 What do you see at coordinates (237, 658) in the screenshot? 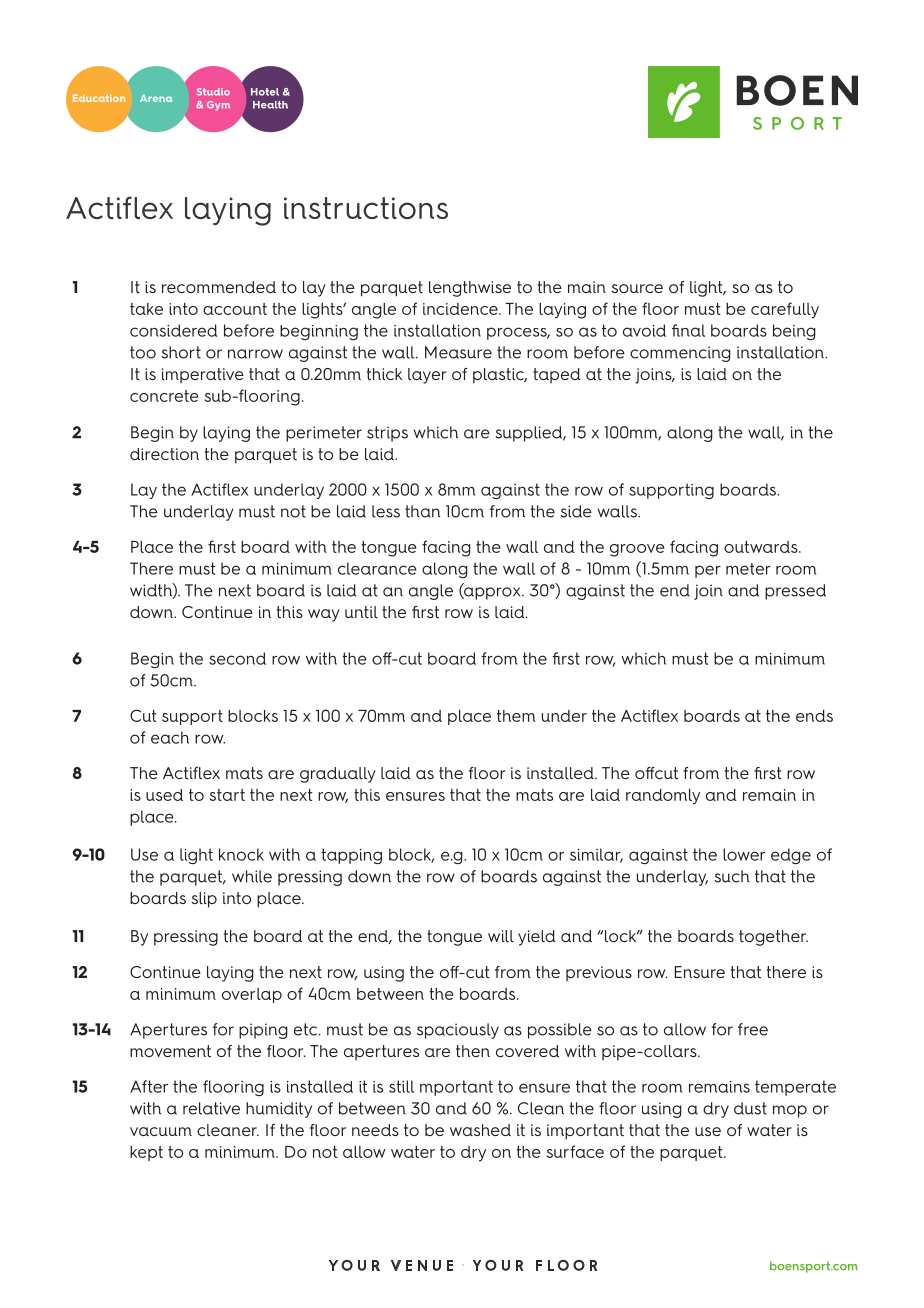
I see `second` at bounding box center [237, 658].
